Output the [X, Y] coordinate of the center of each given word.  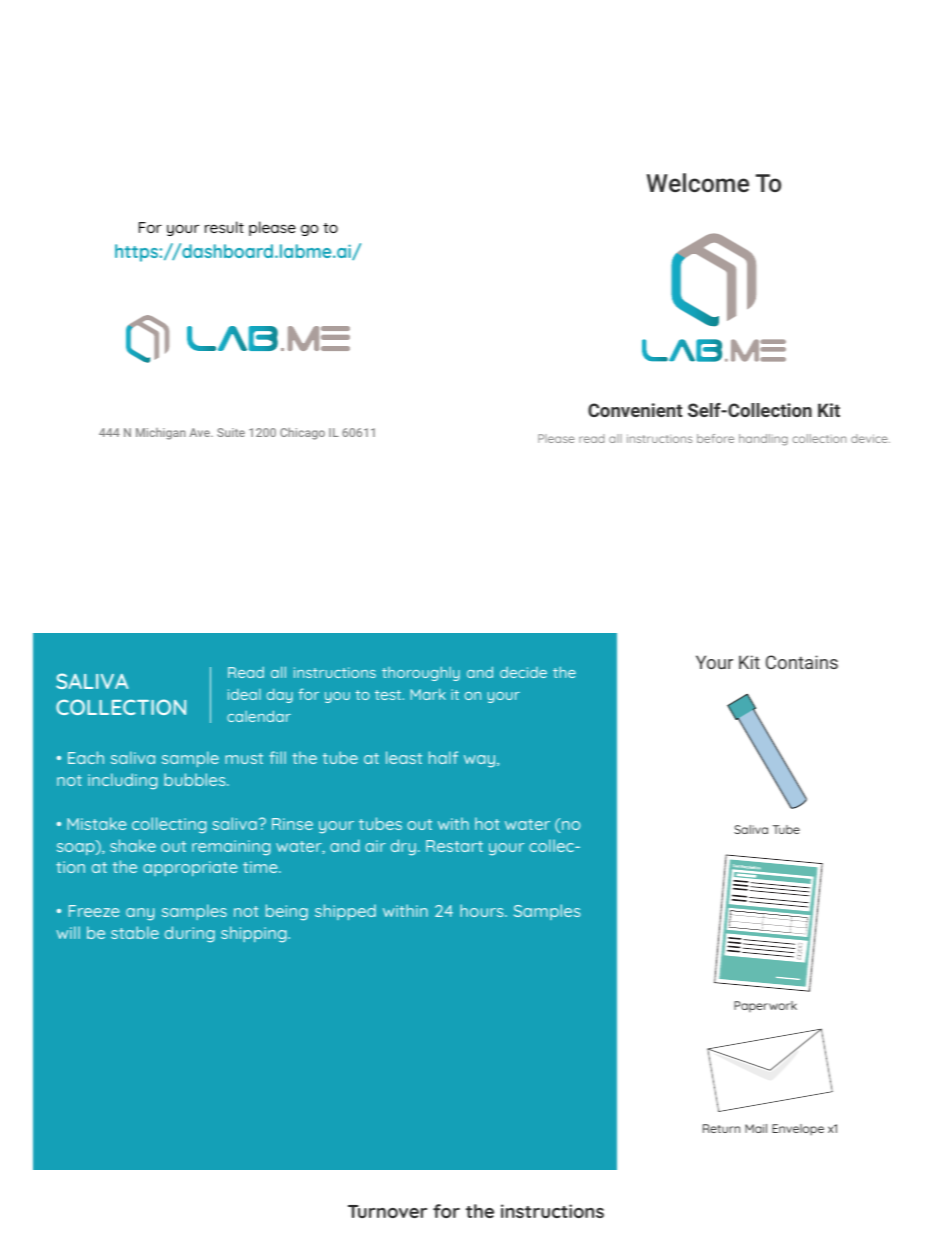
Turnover [387, 1211]
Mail [756, 1128]
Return [721, 1128]
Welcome [697, 182]
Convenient [635, 410]
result [224, 227]
